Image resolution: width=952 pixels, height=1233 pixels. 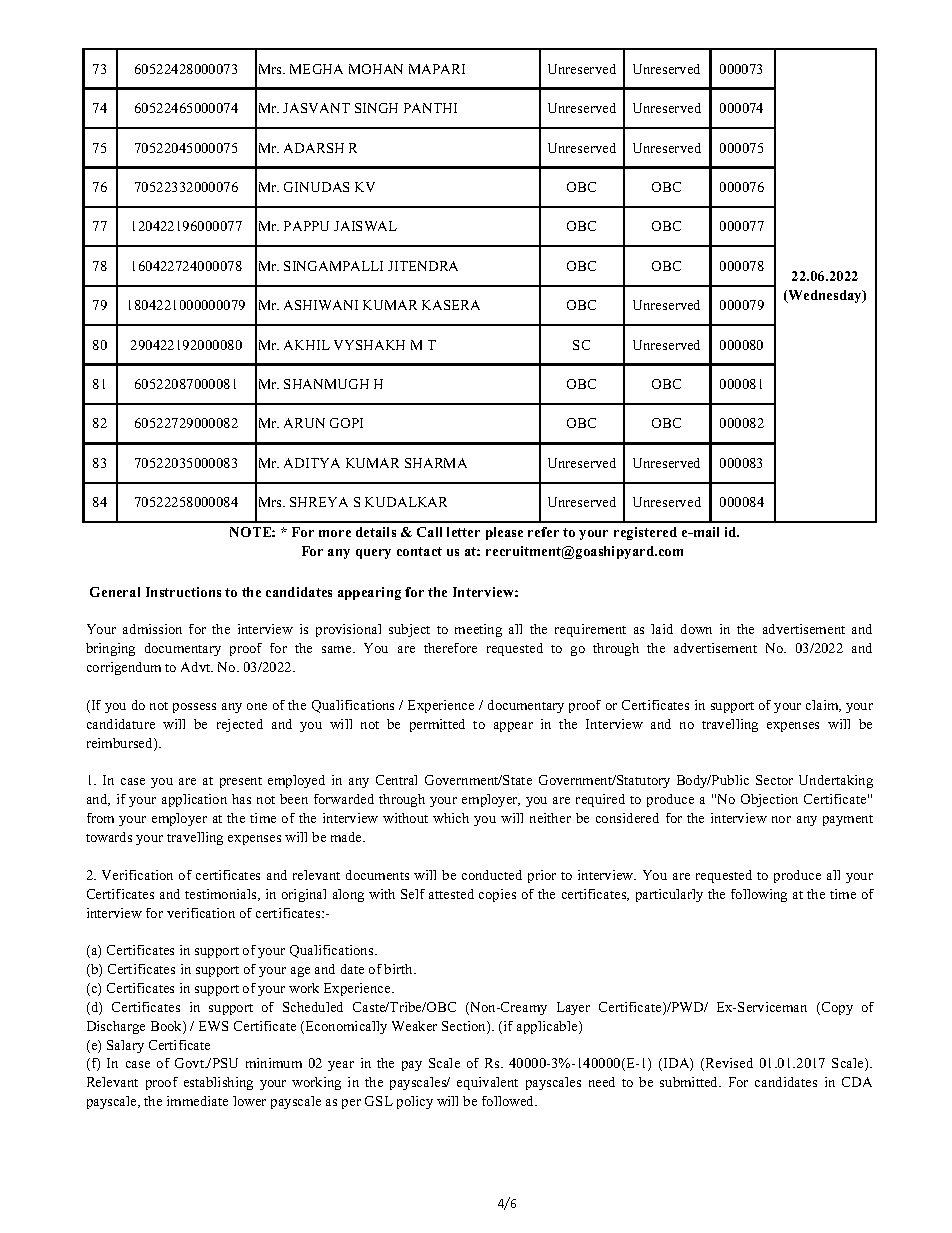 What do you see at coordinates (825, 296) in the screenshot?
I see `Wednesday` at bounding box center [825, 296].
